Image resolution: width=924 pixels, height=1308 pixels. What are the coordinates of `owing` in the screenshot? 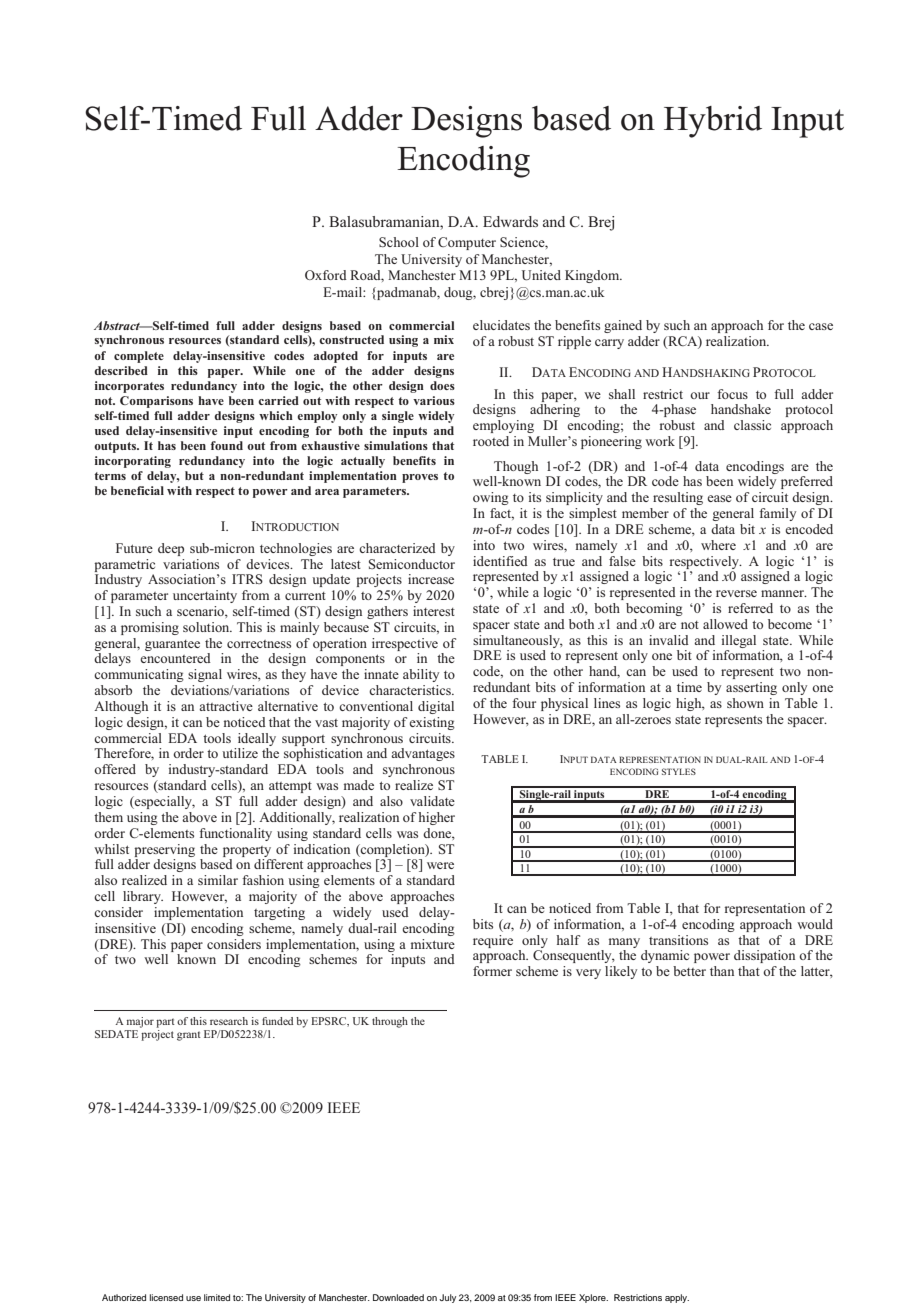 It's located at (491, 498).
